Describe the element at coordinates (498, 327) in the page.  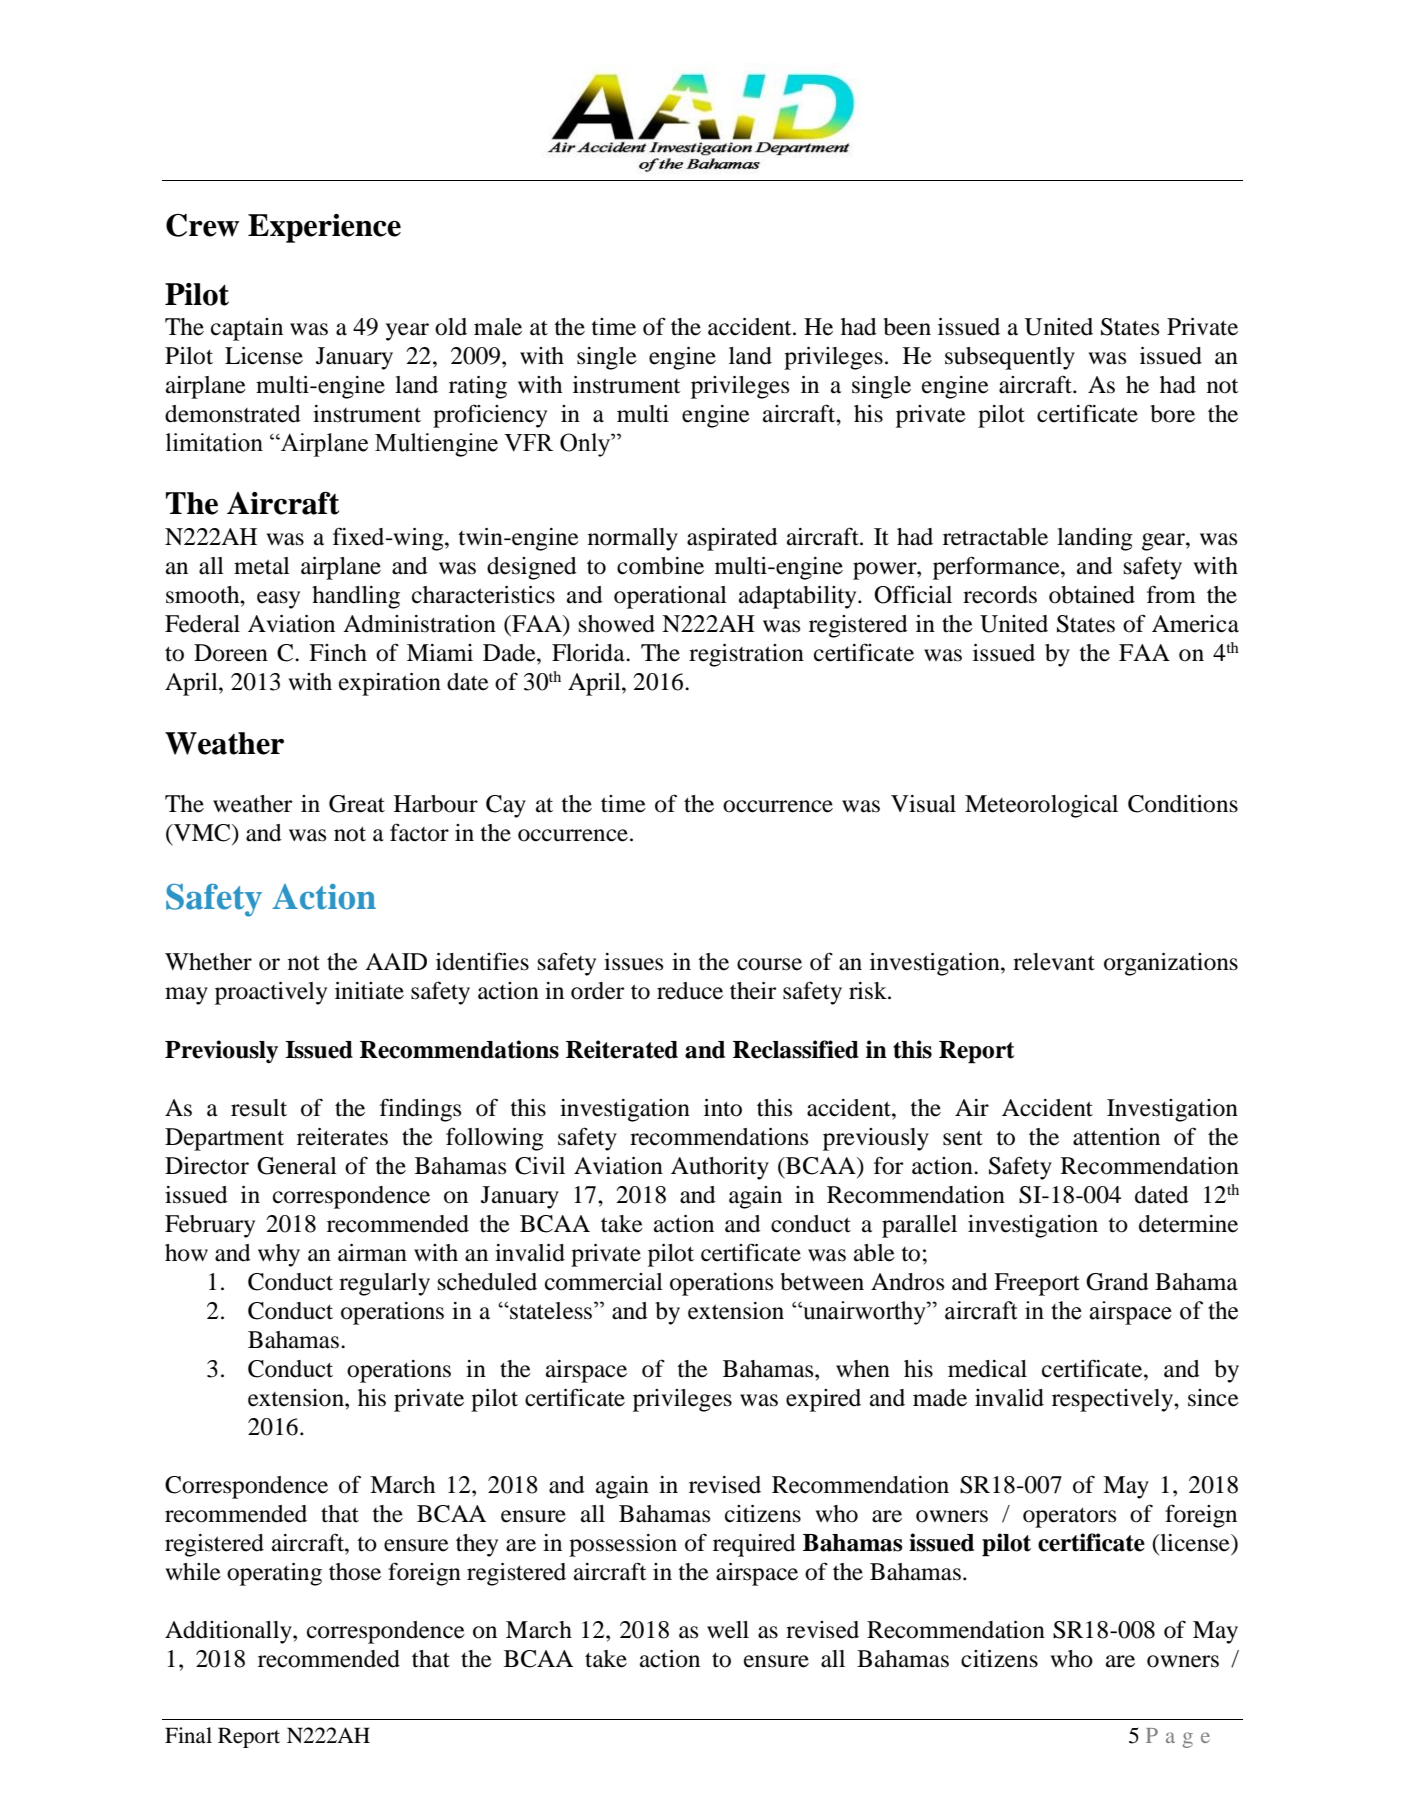
I see `male` at that location.
